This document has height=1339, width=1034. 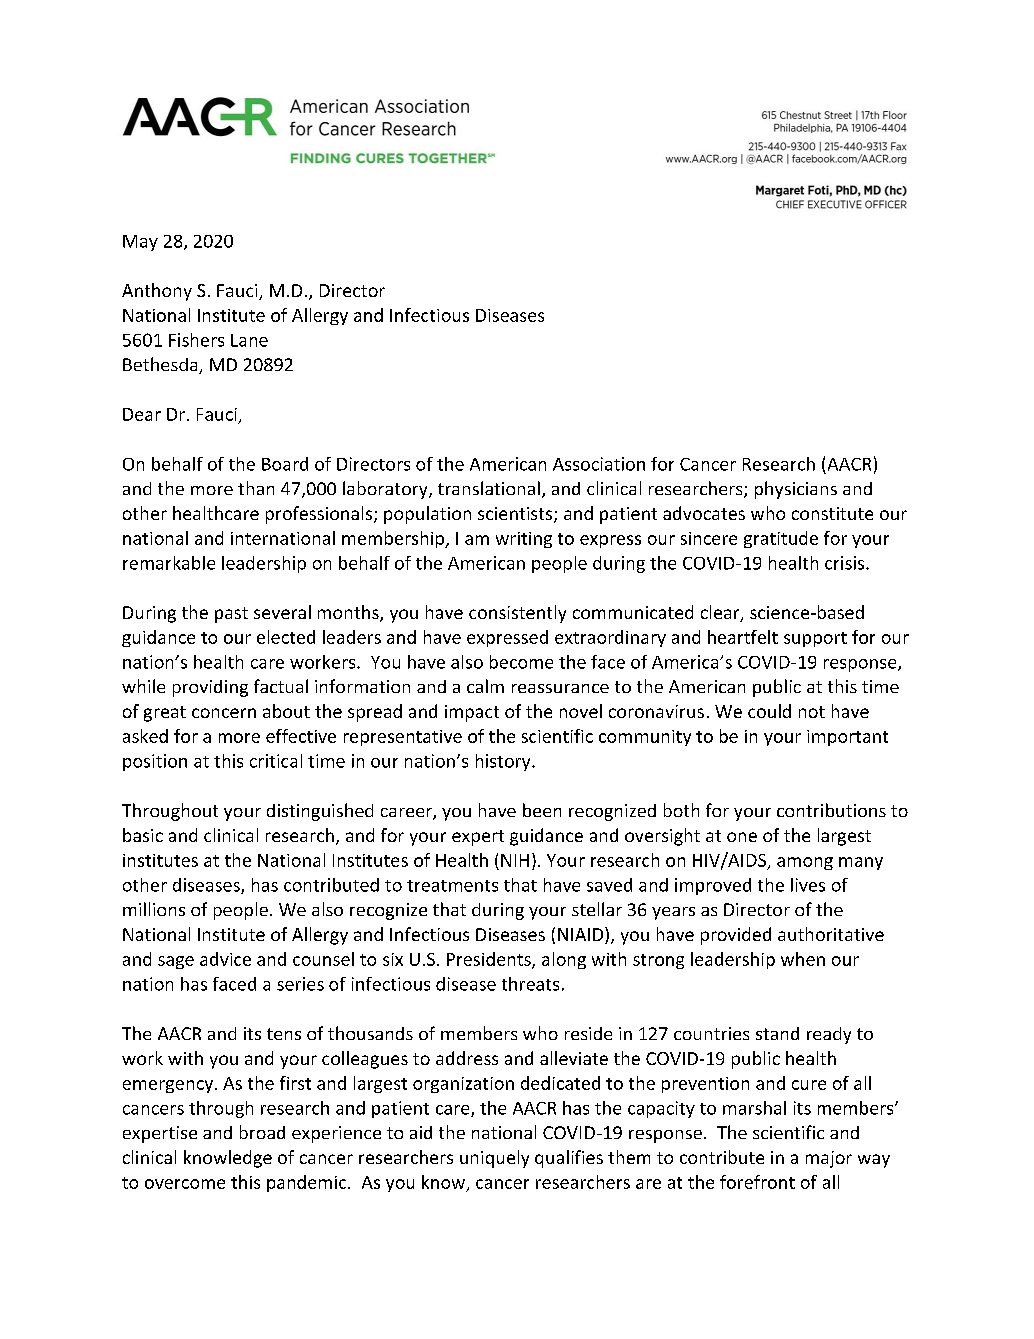 I want to click on basic, so click(x=143, y=835).
